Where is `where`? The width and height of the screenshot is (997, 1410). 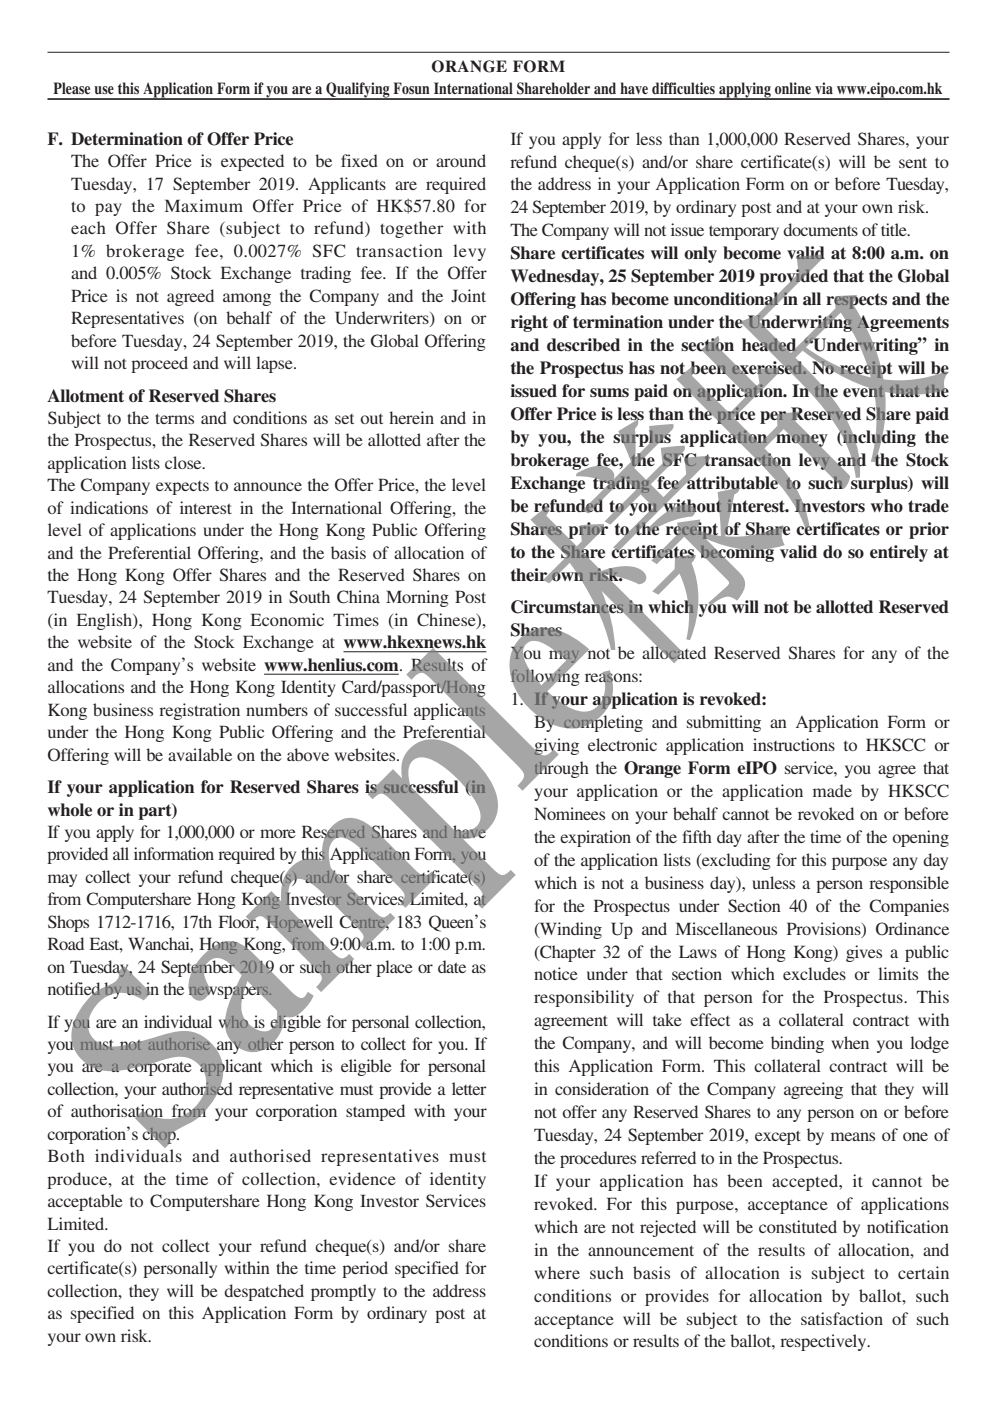 where is located at coordinates (557, 1272).
